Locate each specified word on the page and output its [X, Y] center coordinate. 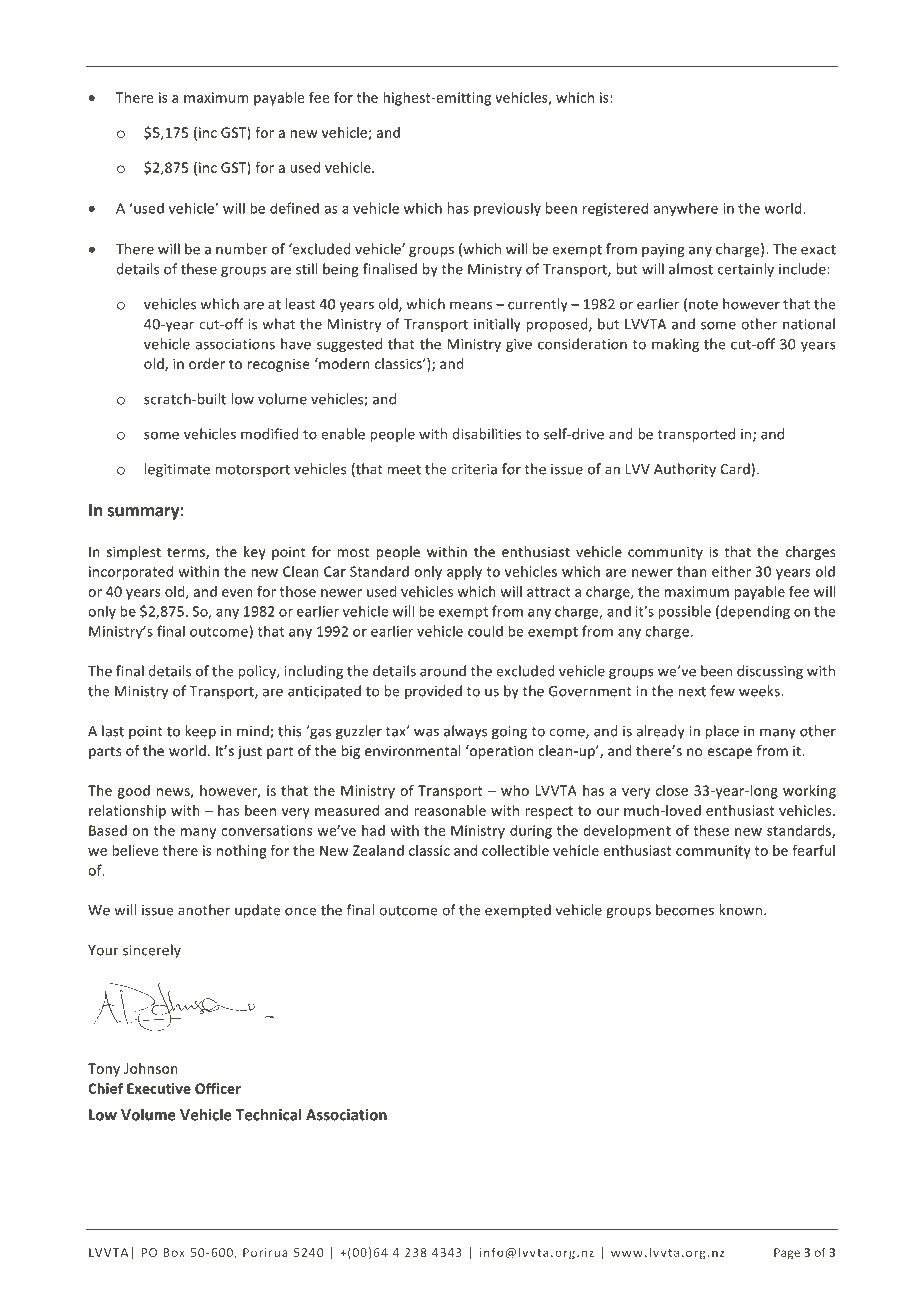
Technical [268, 1114]
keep [200, 732]
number [242, 249]
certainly [746, 270]
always [465, 732]
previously [507, 209]
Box [174, 1252]
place [722, 732]
